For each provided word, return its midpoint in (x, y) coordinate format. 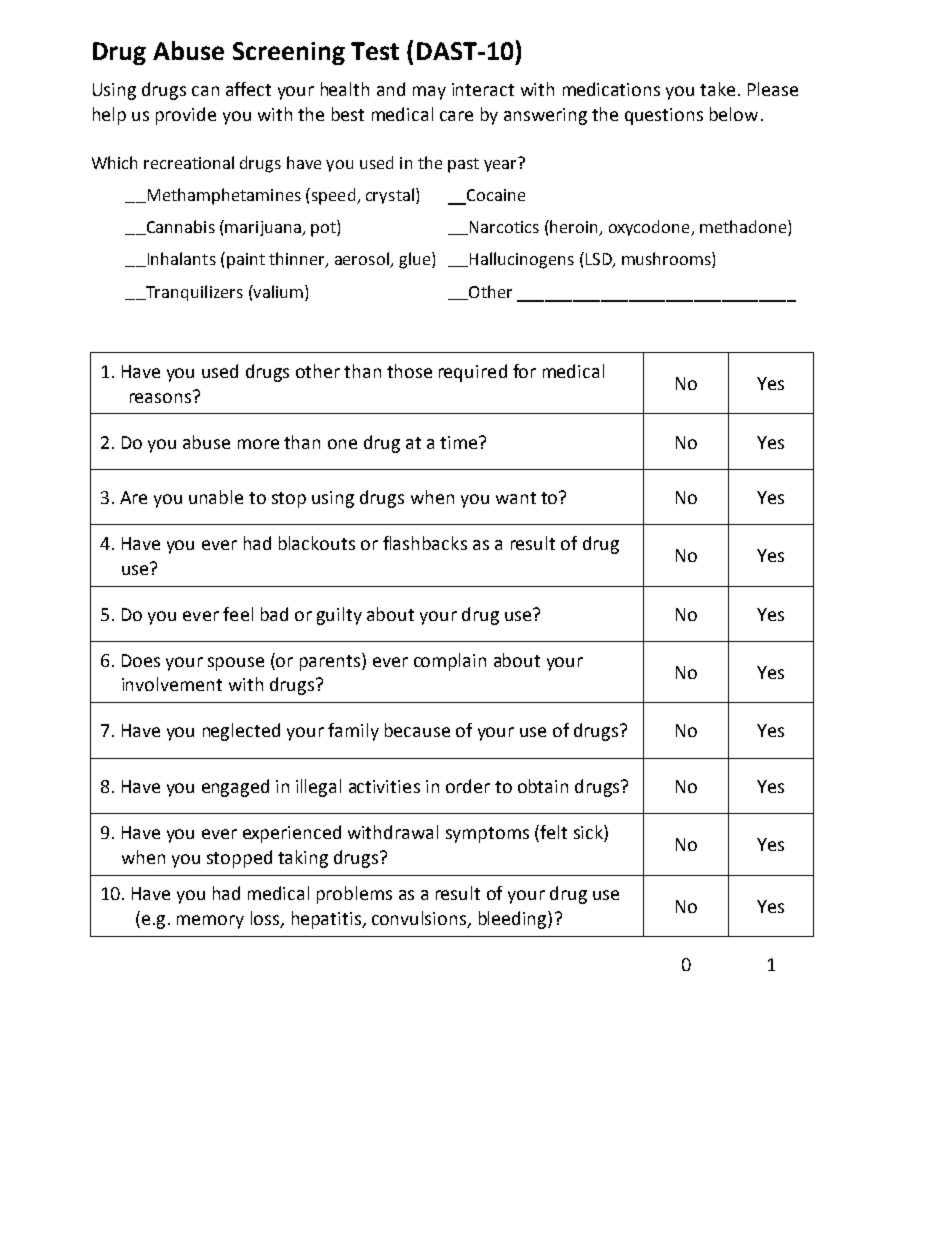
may (429, 93)
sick (589, 833)
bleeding (514, 920)
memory (210, 922)
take (717, 89)
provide (186, 116)
